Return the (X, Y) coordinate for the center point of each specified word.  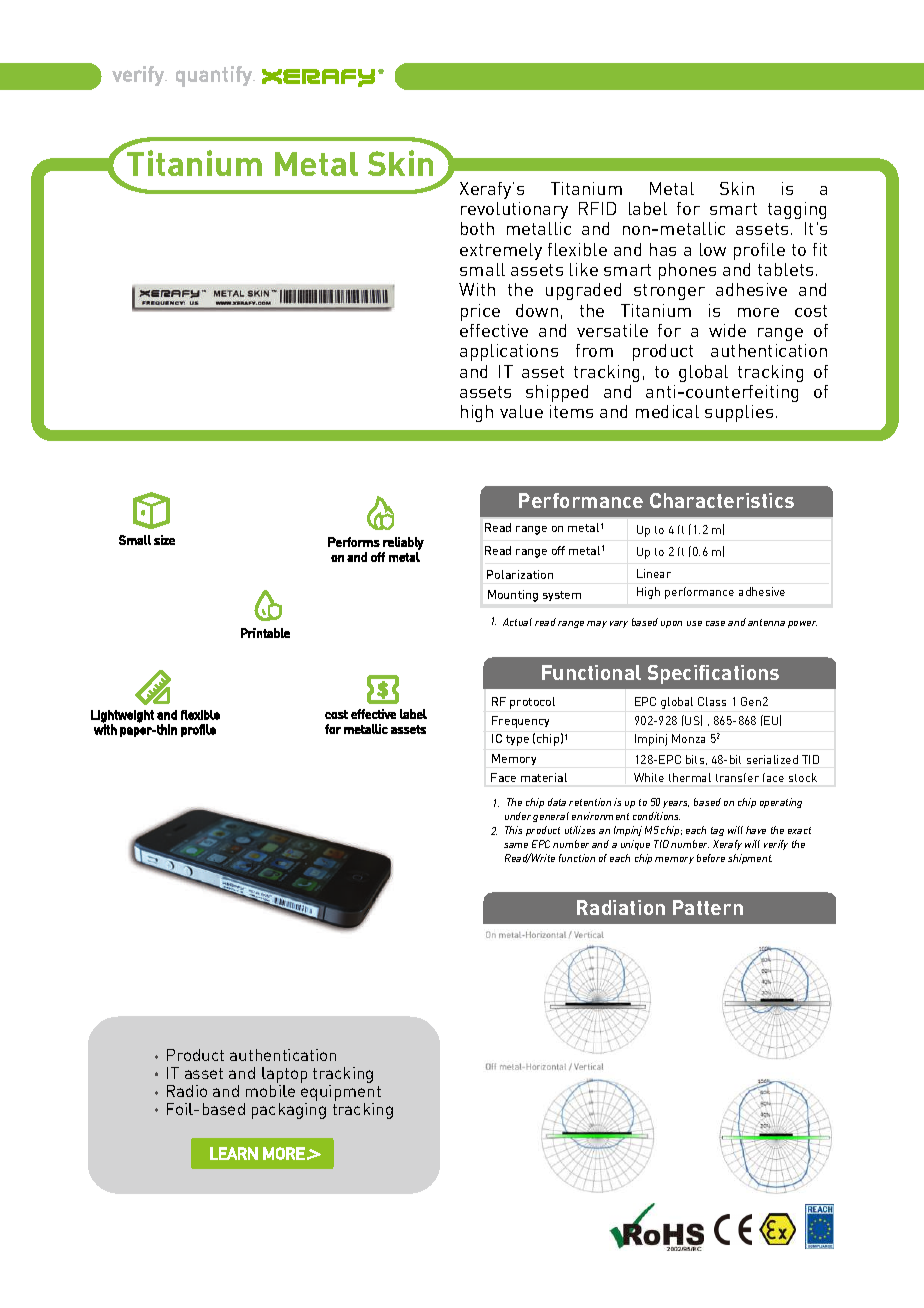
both (477, 228)
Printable (265, 633)
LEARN (234, 1153)
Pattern (708, 907)
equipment (341, 1094)
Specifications (713, 674)
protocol (532, 703)
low (713, 249)
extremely (501, 251)
